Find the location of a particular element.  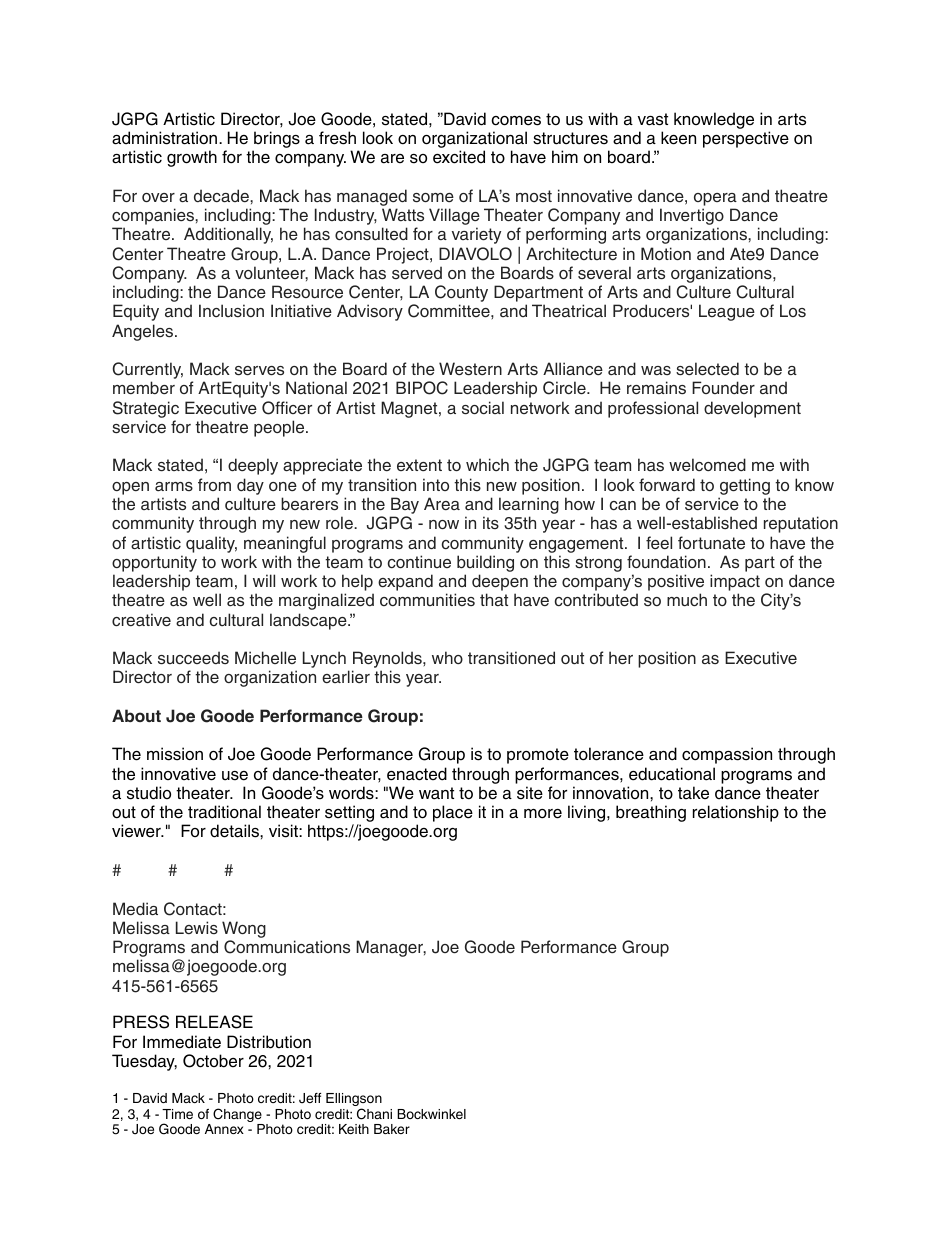

want is located at coordinates (436, 793).
